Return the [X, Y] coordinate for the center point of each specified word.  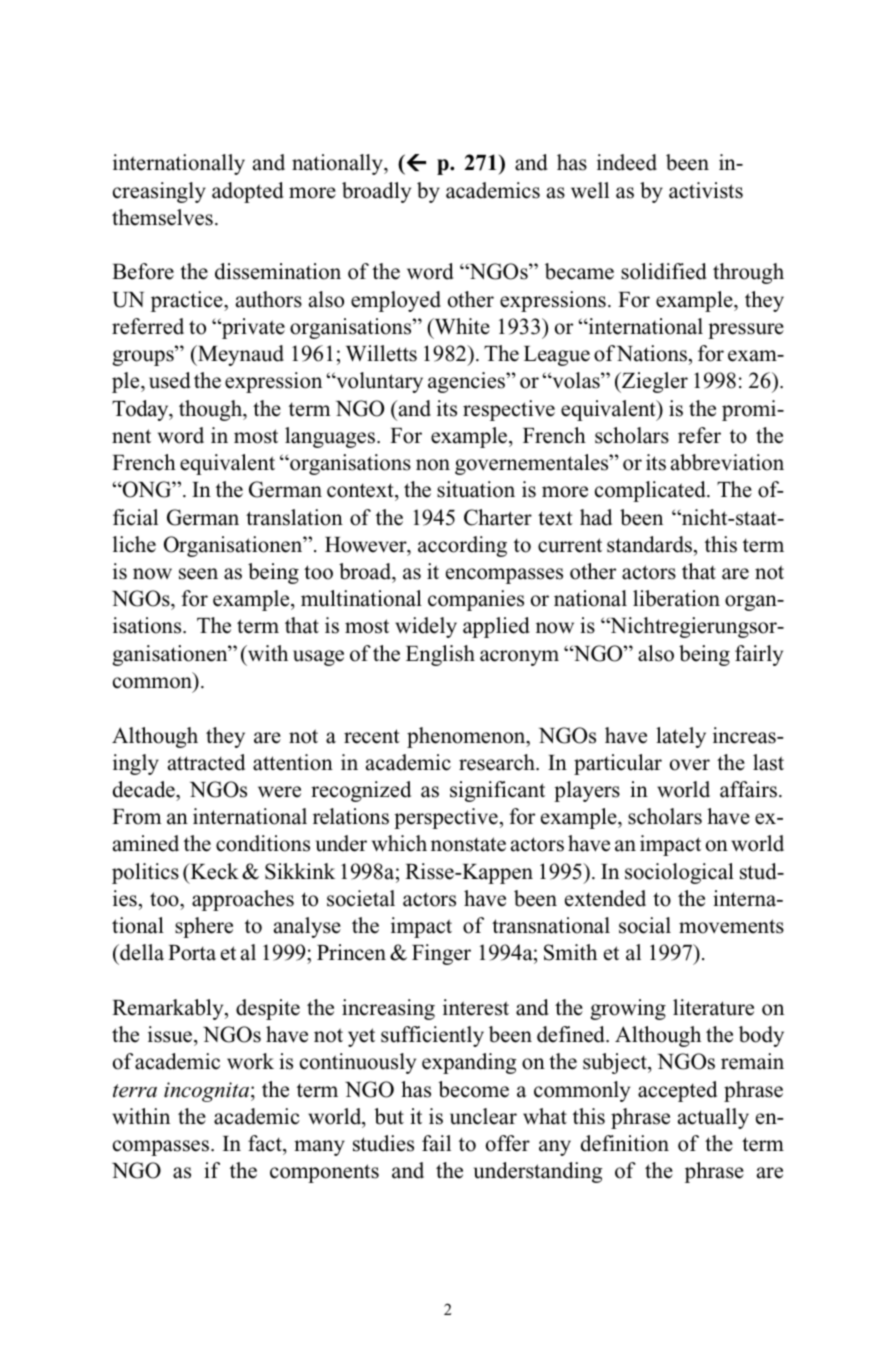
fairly [759, 655]
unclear [483, 1116]
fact [266, 1143]
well [590, 190]
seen [198, 574]
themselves [162, 217]
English [440, 655]
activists [706, 190]
